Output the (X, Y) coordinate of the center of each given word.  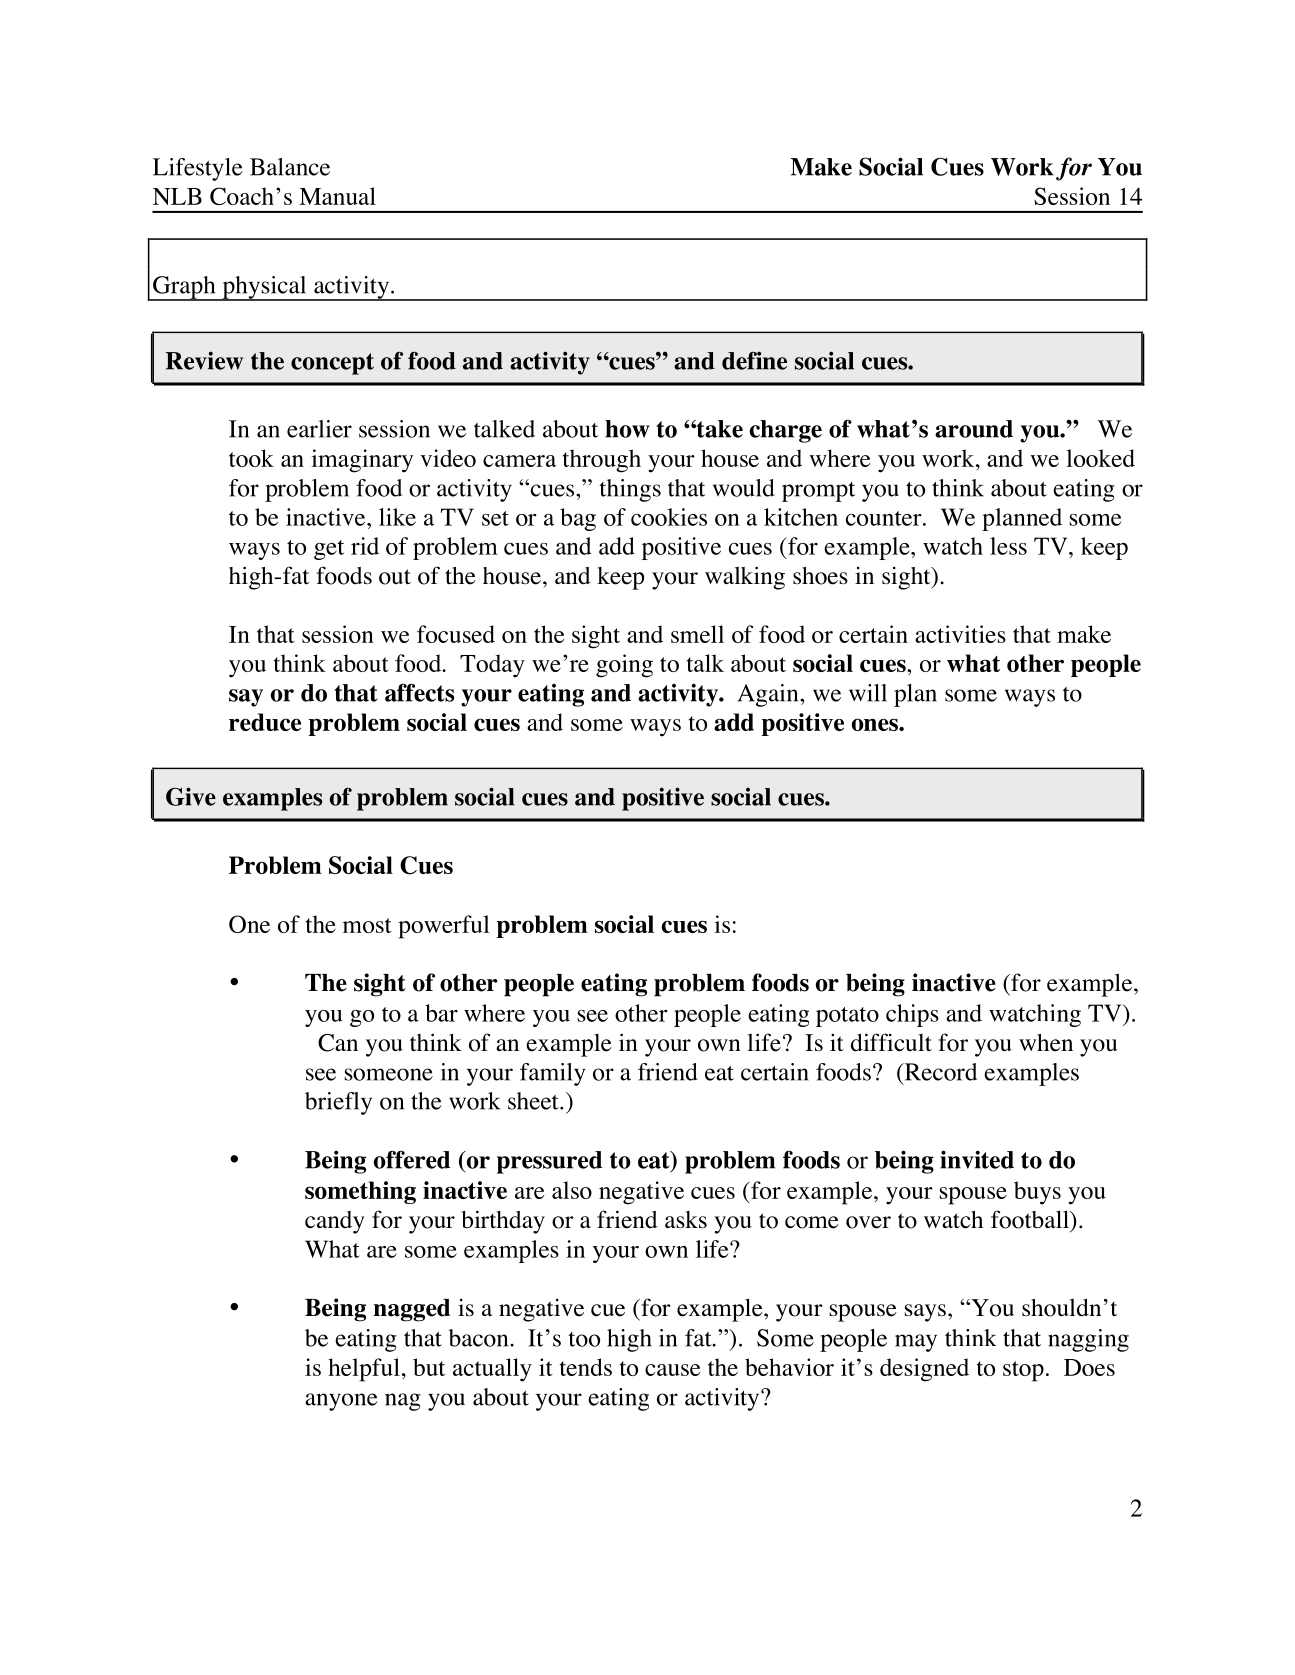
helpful (364, 1370)
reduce (265, 722)
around (974, 429)
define (754, 360)
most (367, 925)
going (624, 666)
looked (1100, 458)
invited (977, 1159)
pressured (549, 1162)
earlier (319, 429)
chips (912, 1015)
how (627, 429)
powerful (444, 927)
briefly (338, 1103)
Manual (337, 196)
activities (960, 634)
